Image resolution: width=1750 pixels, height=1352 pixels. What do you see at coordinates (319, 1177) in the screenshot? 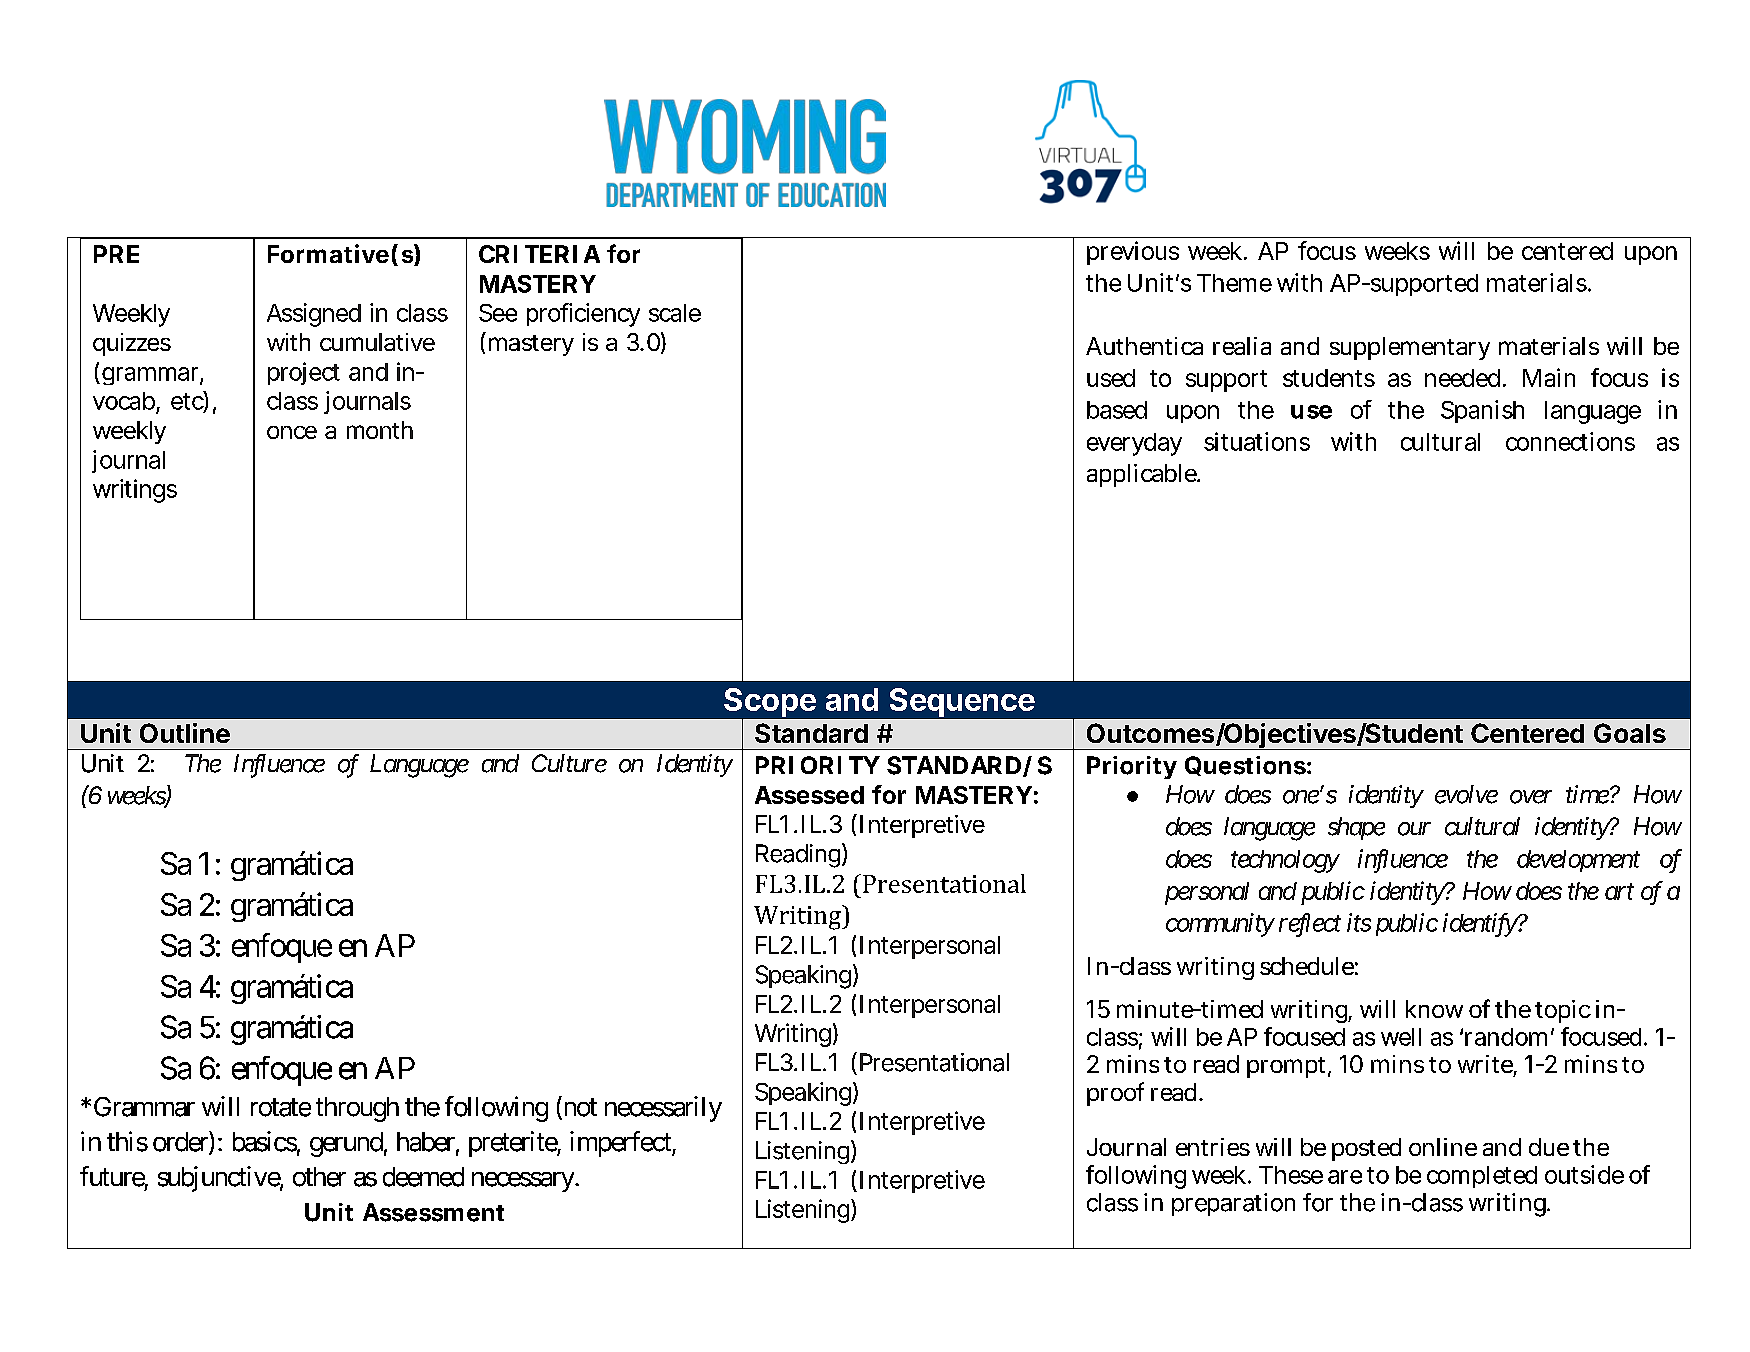
I see `other` at bounding box center [319, 1177].
